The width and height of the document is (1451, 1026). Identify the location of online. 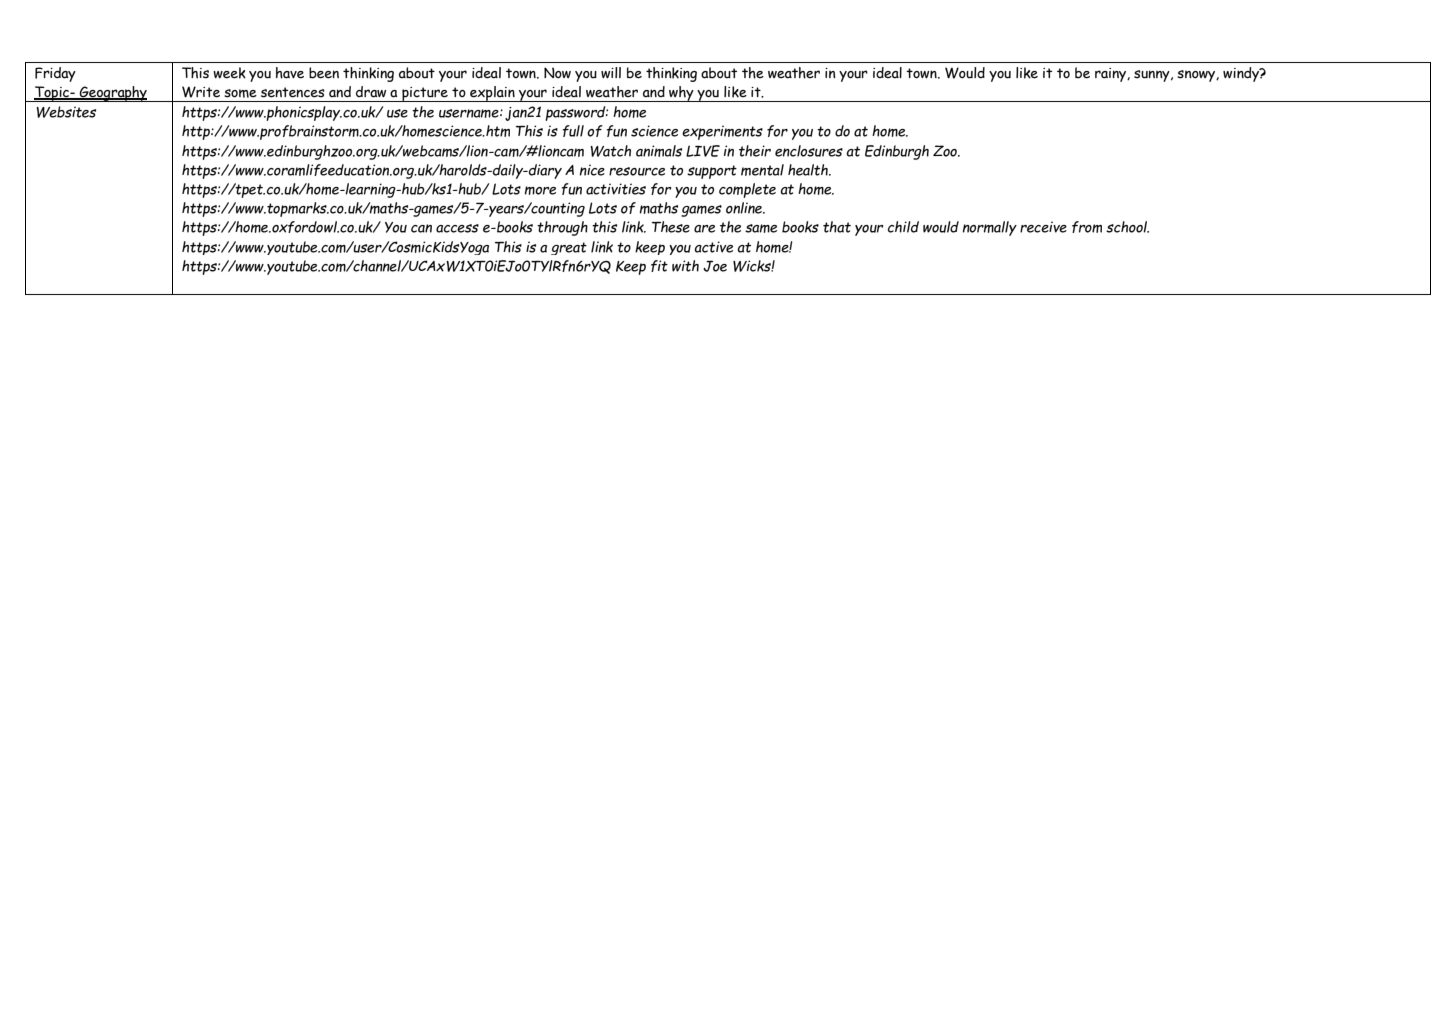
(745, 208).
